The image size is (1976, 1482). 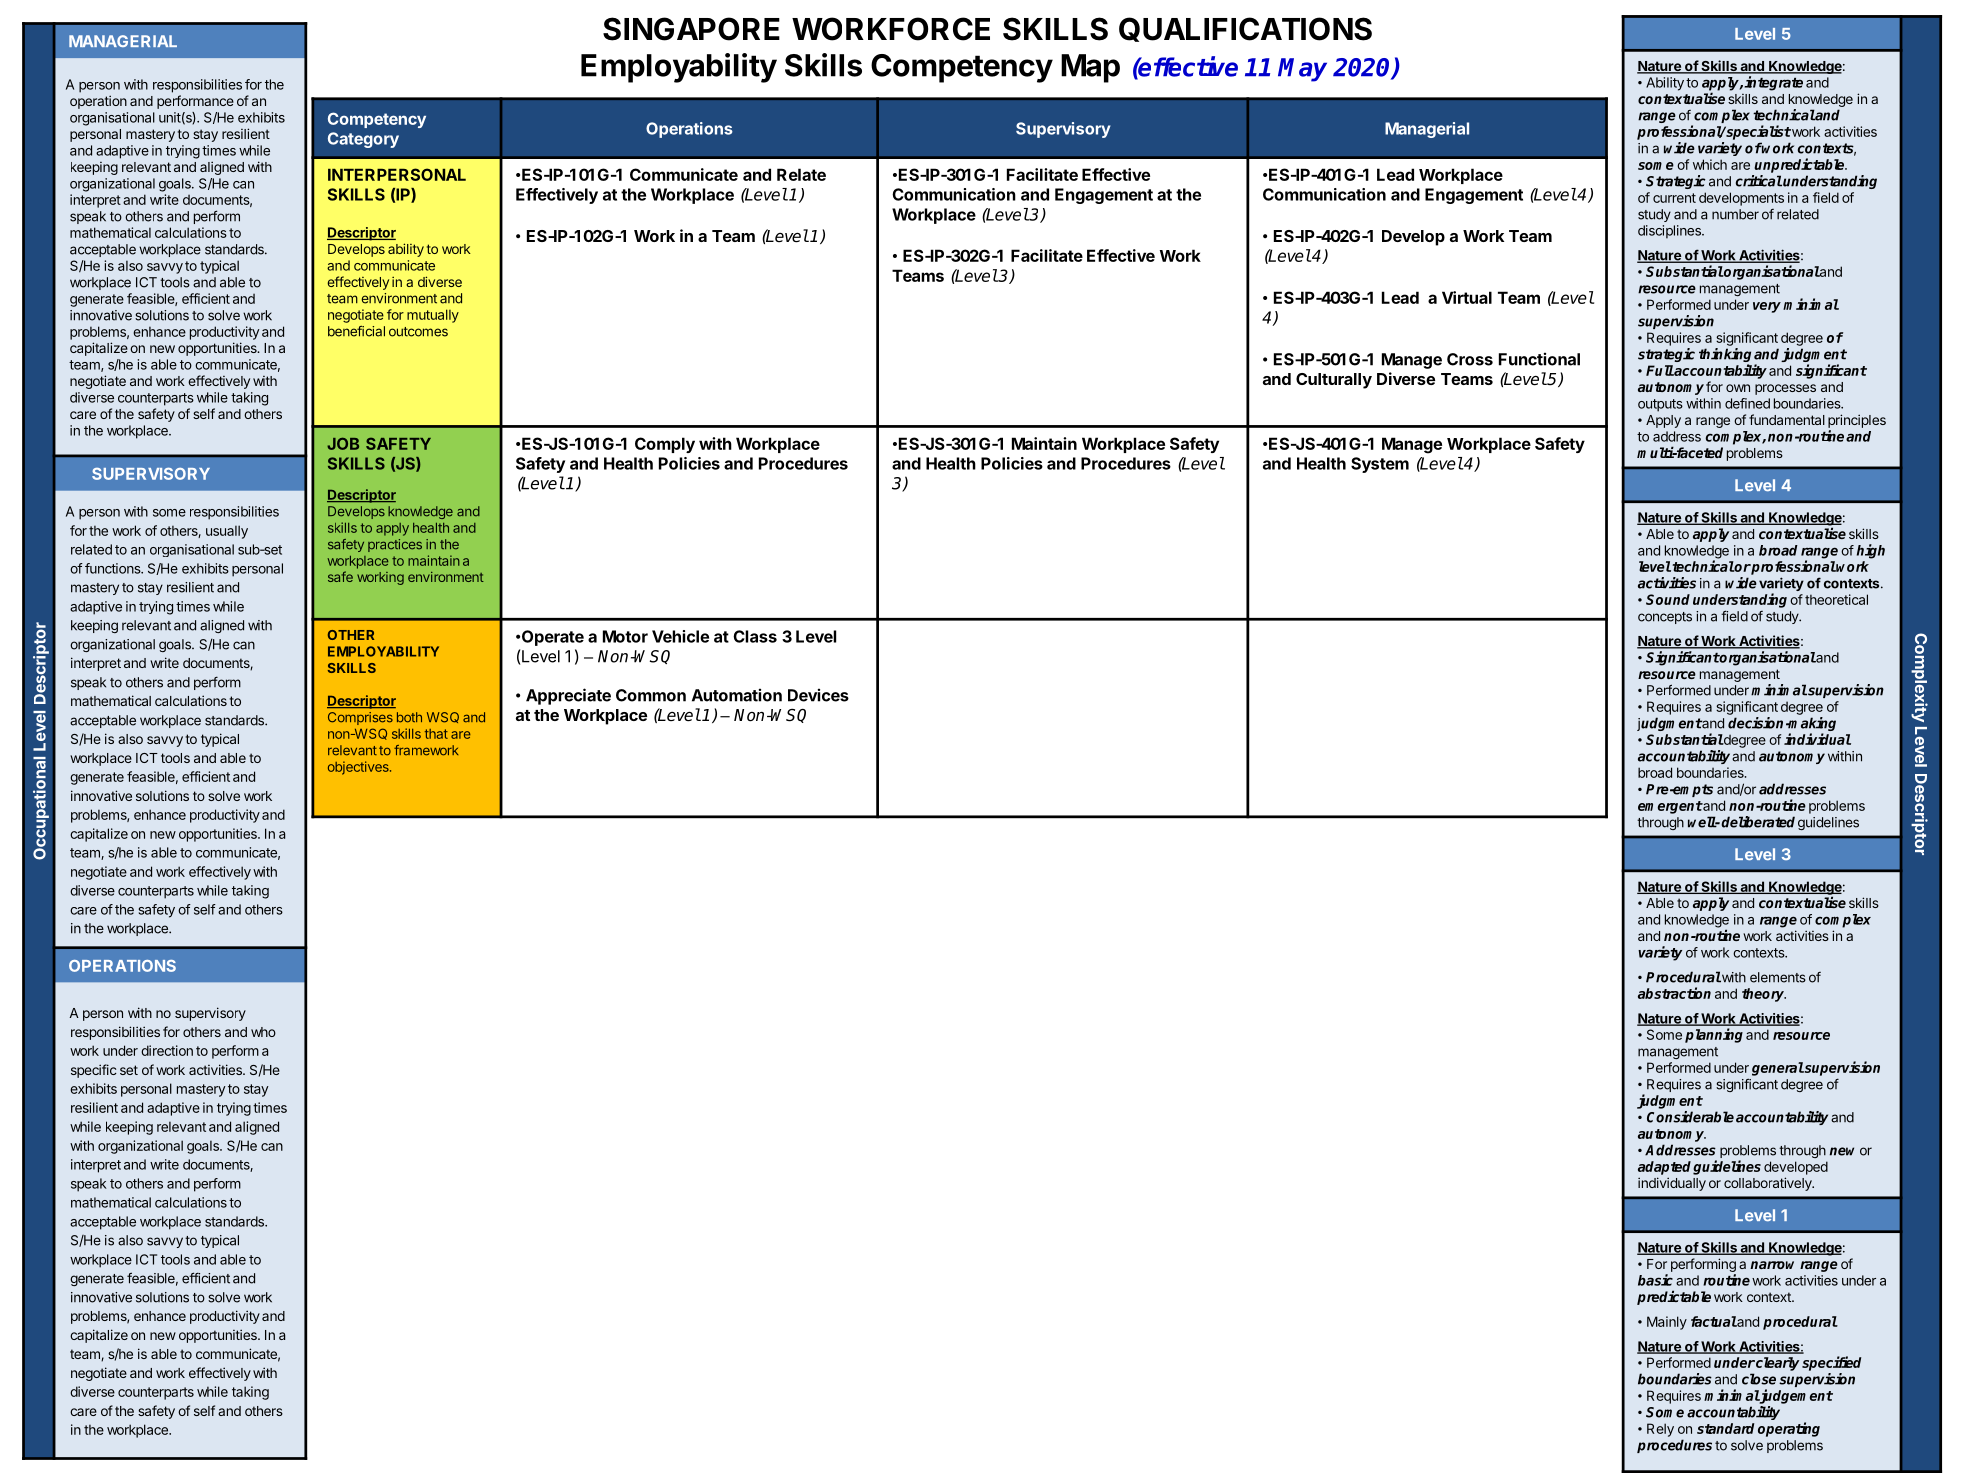 I want to click on Devices, so click(x=818, y=695).
